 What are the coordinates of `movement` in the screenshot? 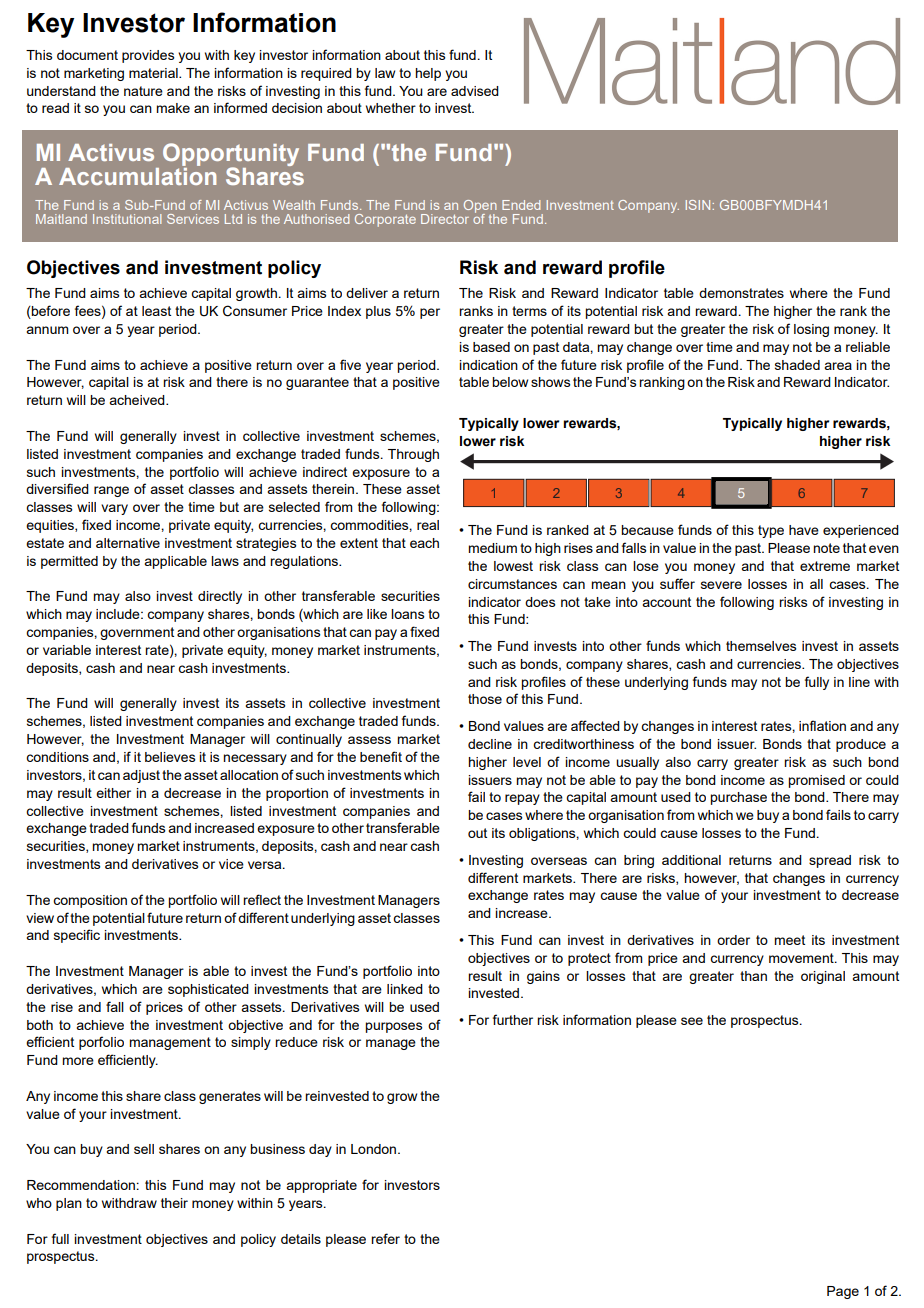 It's located at (802, 958).
